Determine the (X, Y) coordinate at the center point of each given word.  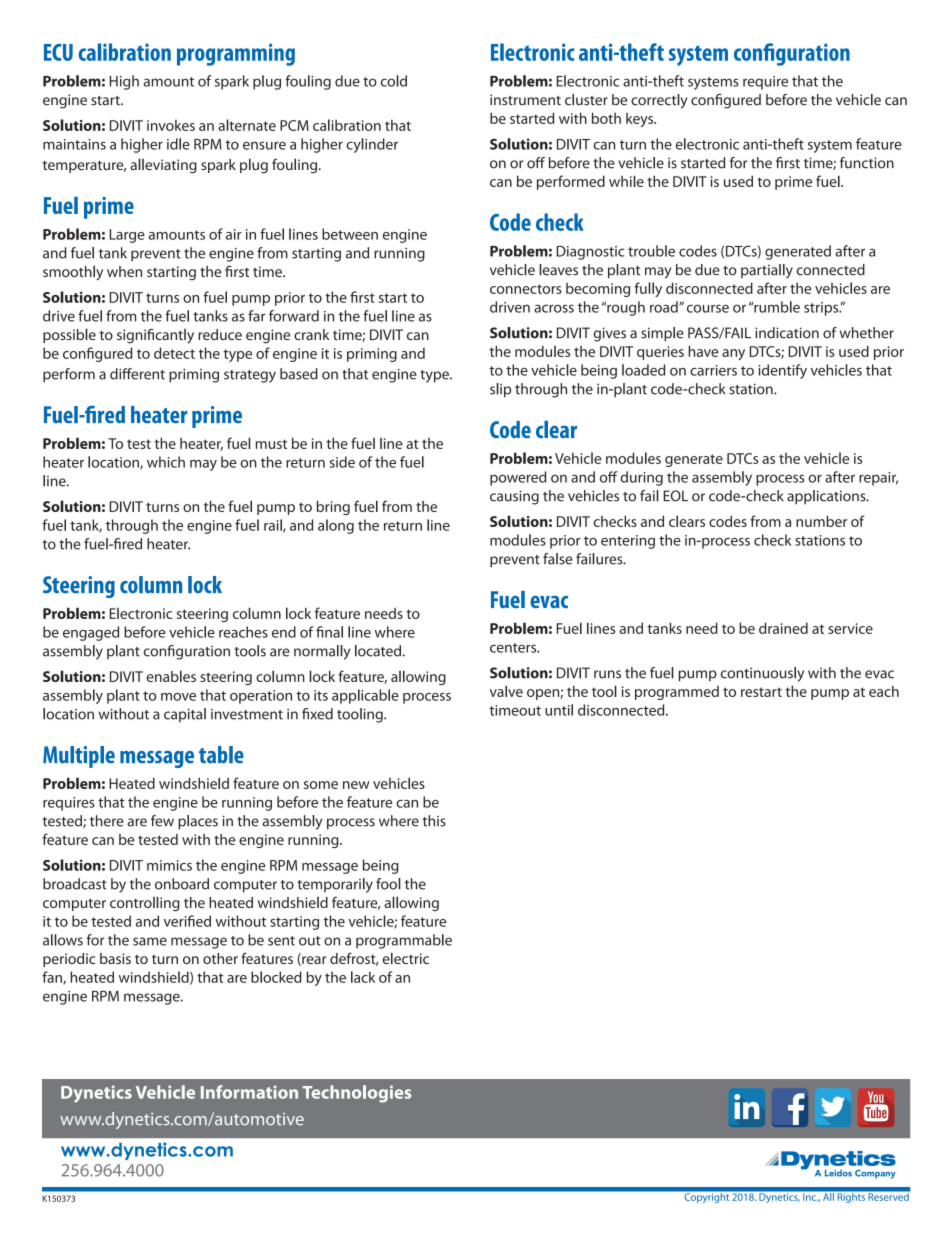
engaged (91, 633)
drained (783, 628)
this (434, 821)
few (162, 821)
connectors (526, 289)
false (557, 559)
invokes (171, 125)
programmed (677, 693)
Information (249, 1092)
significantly (155, 336)
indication (787, 333)
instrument (525, 100)
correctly (659, 101)
